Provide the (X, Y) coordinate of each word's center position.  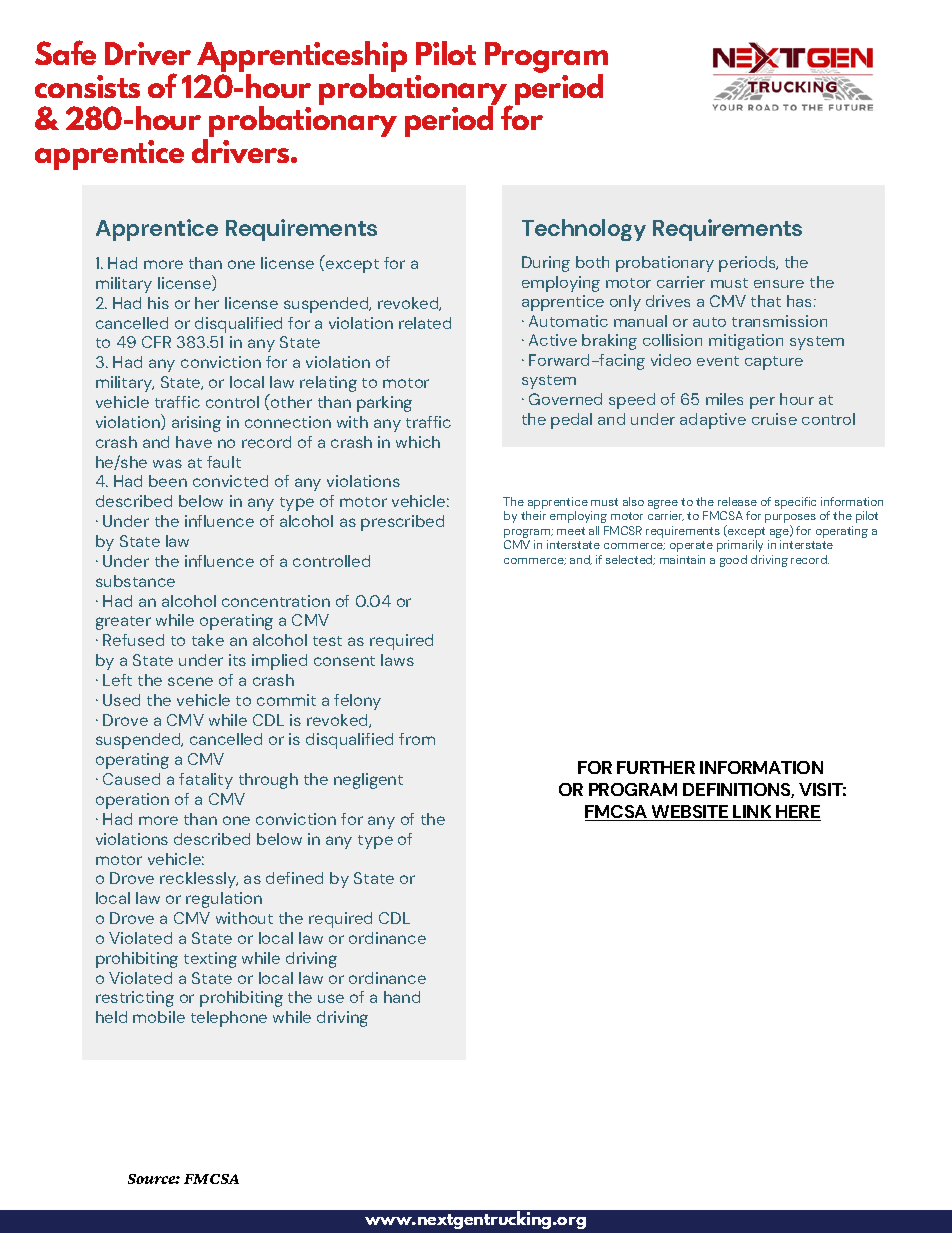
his (158, 303)
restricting (135, 999)
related (425, 323)
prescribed (402, 523)
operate (691, 546)
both (592, 262)
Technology (584, 230)
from (417, 739)
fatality (206, 781)
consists (87, 86)
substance (135, 581)
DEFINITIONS (738, 790)
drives (668, 301)
